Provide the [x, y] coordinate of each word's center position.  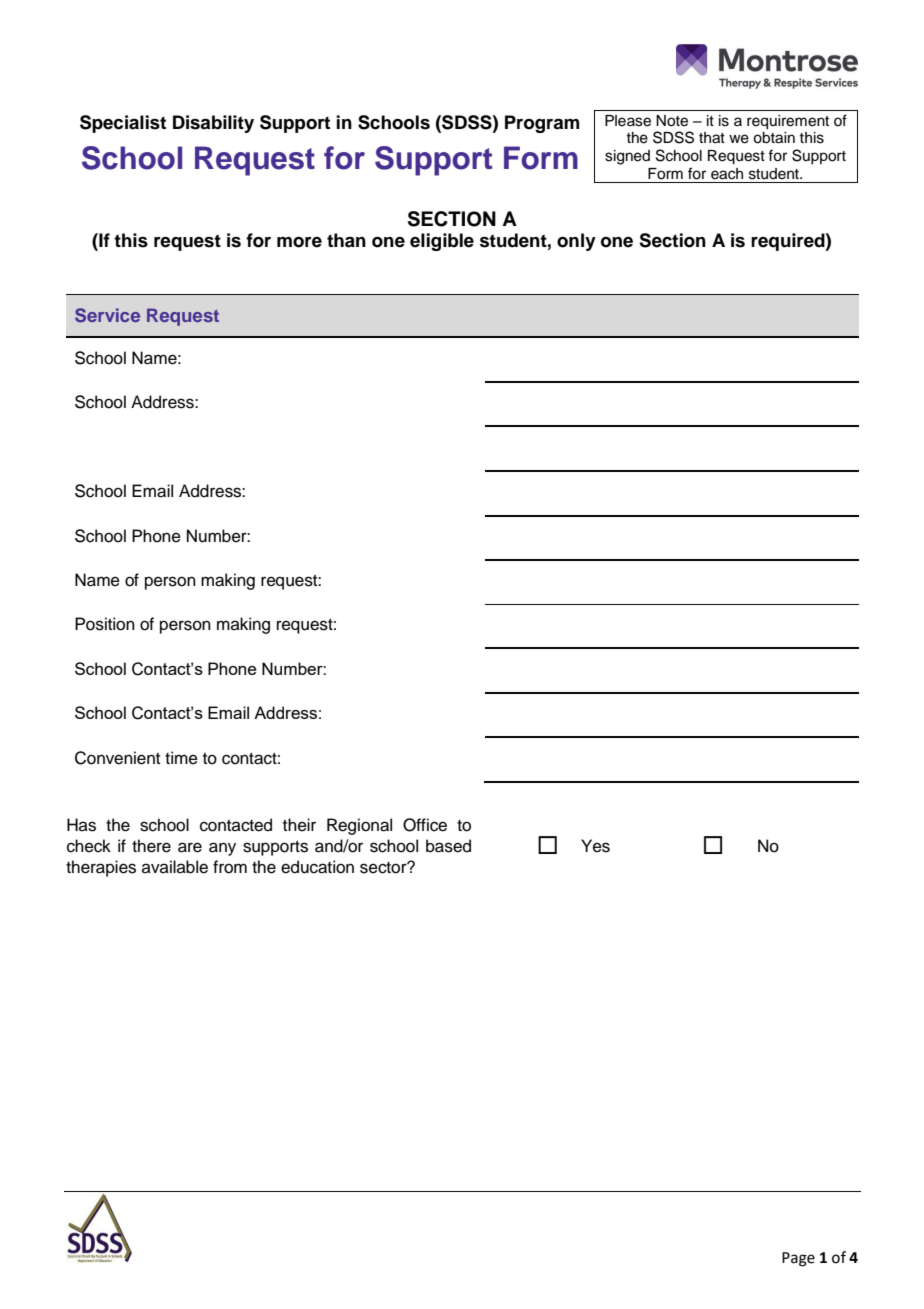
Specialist [123, 124]
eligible [442, 242]
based [448, 846]
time [181, 758]
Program [542, 124]
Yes [595, 846]
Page [798, 1259]
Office [425, 825]
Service [107, 315]
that [712, 138]
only [576, 242]
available [175, 867]
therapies [101, 868]
